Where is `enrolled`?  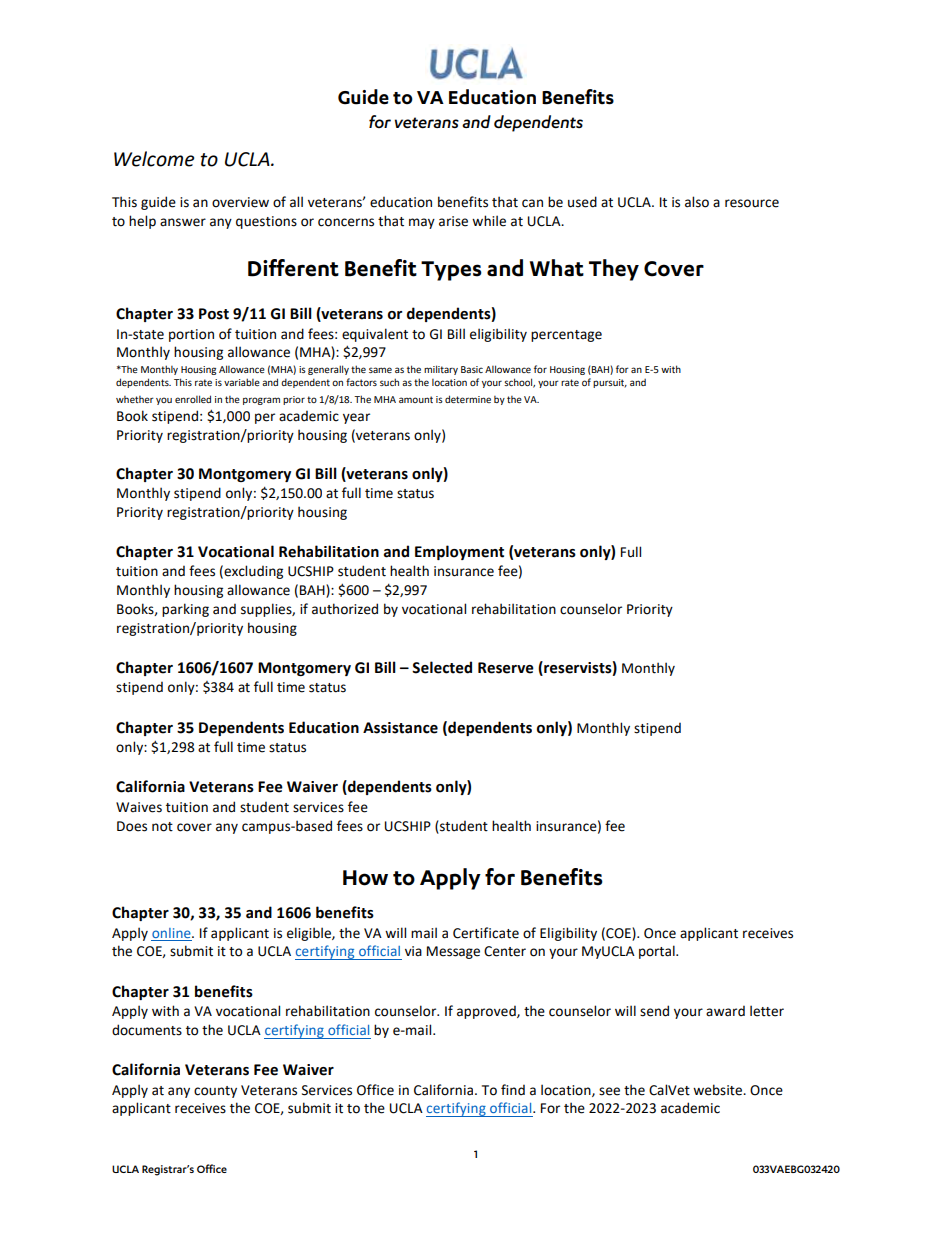
enrolled is located at coordinates (193, 399).
